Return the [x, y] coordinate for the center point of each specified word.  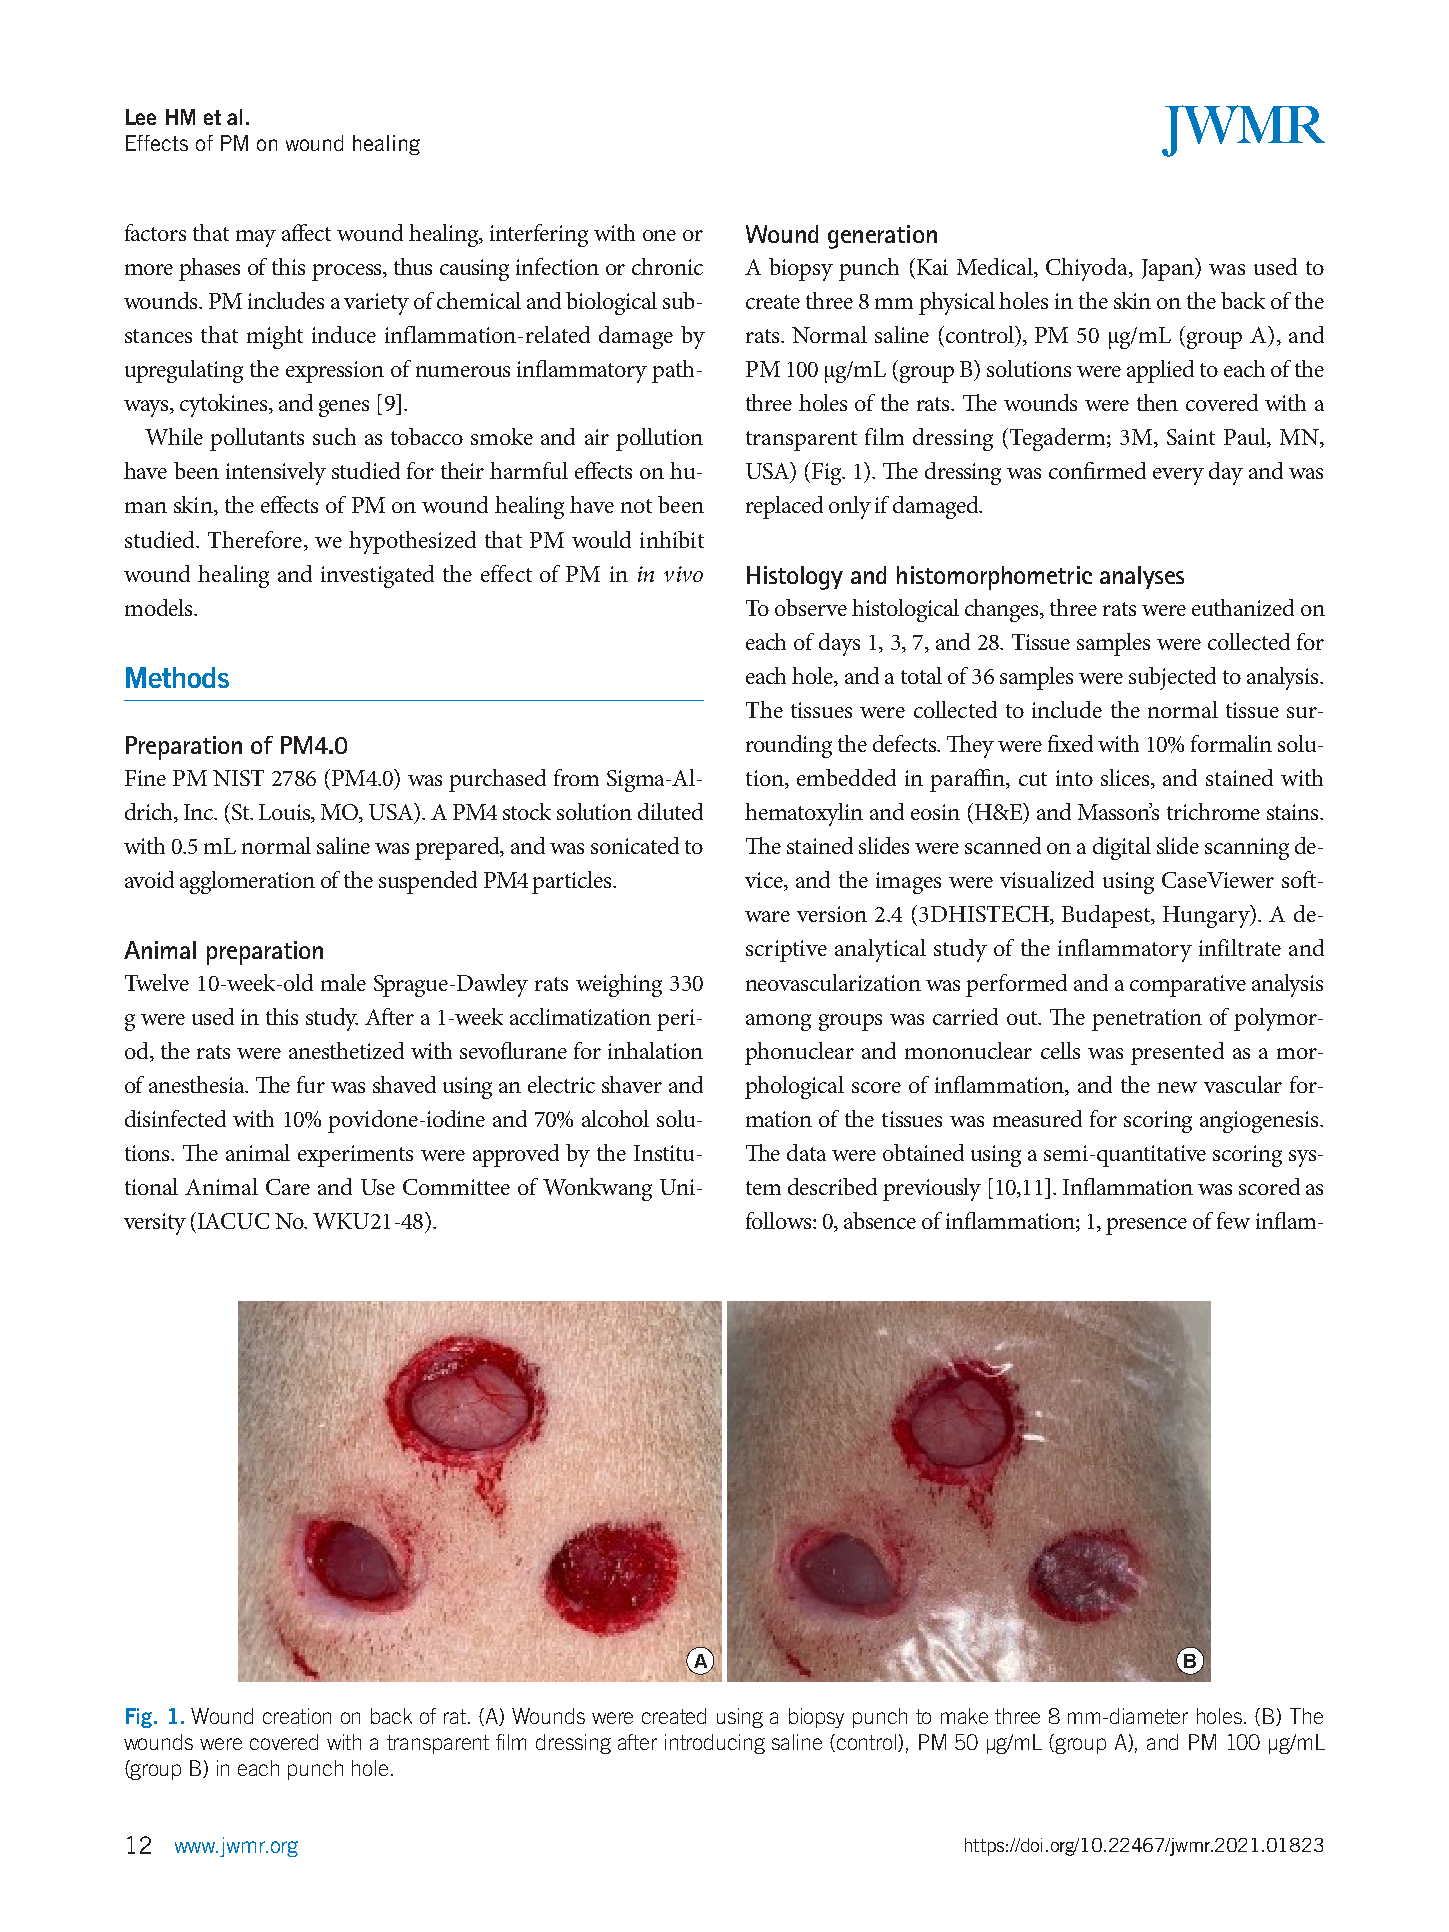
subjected [1172, 678]
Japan [1169, 269]
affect [306, 232]
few [1233, 1220]
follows [780, 1220]
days [839, 644]
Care [288, 1187]
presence [1146, 1226]
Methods [177, 677]
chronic [667, 266]
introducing [715, 1744]
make [964, 1716]
